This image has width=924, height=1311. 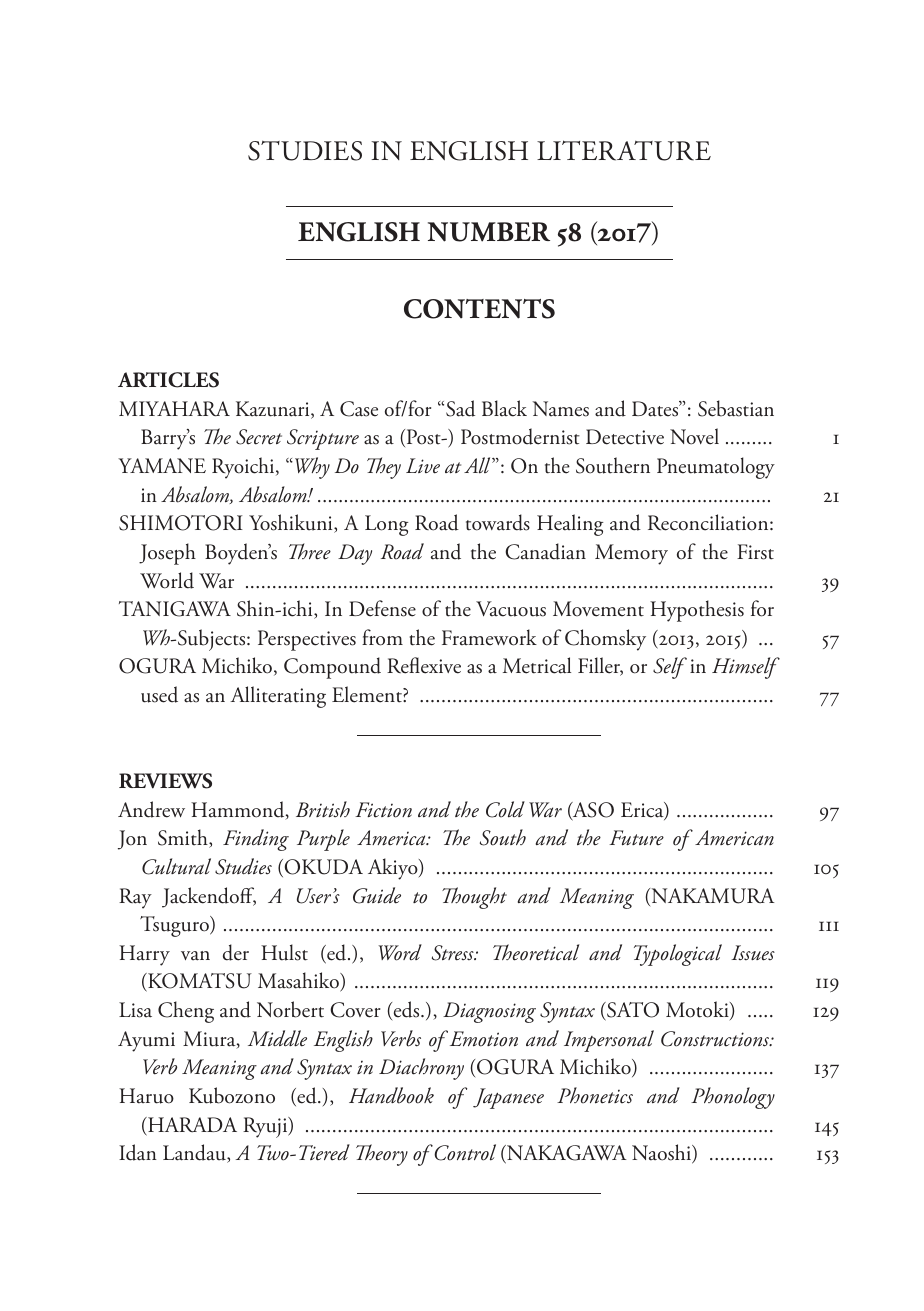 I want to click on ARTICLES, so click(x=168, y=380).
